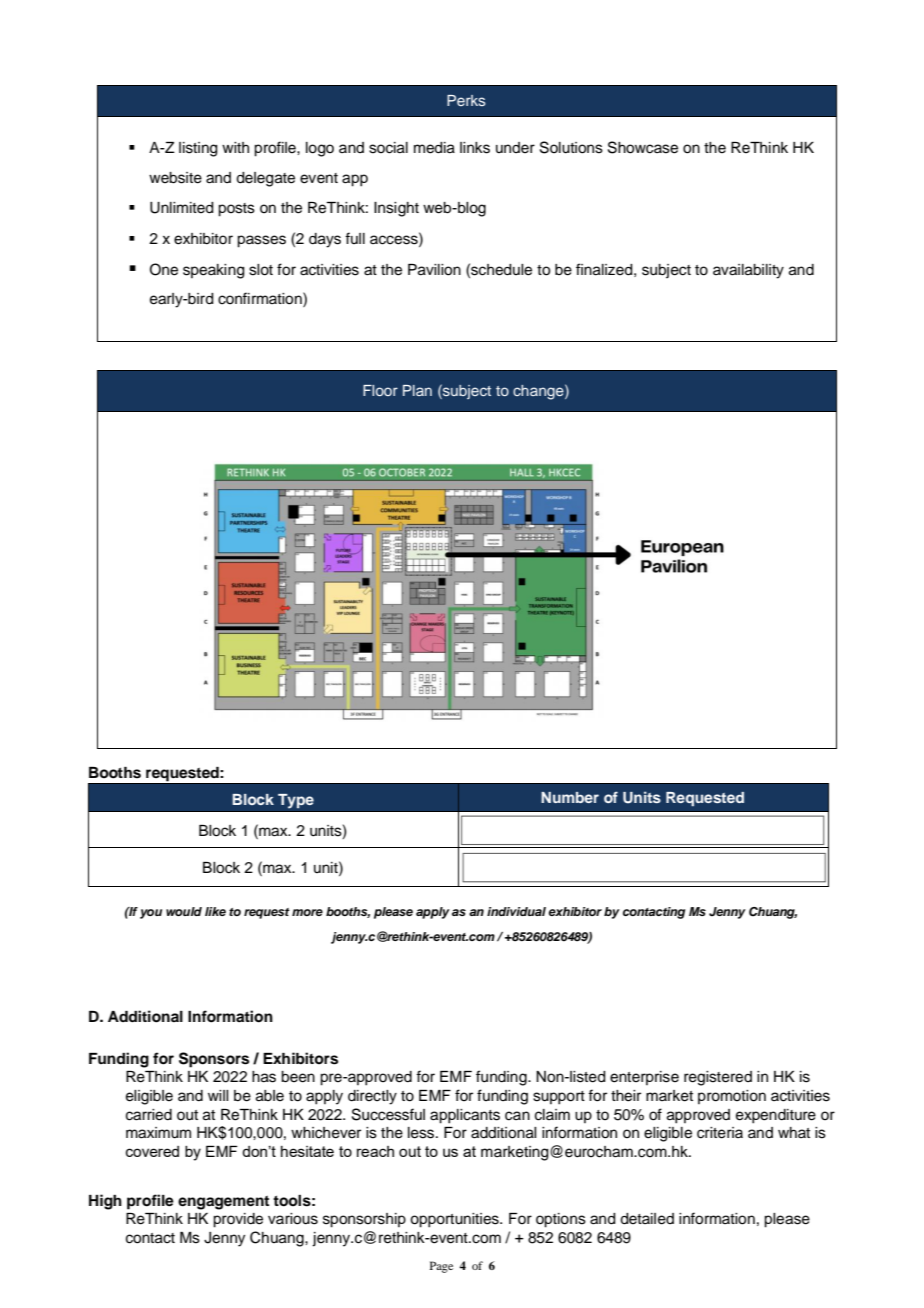 Image resolution: width=924 pixels, height=1308 pixels. What do you see at coordinates (570, 797) in the screenshot?
I see `Number` at bounding box center [570, 797].
